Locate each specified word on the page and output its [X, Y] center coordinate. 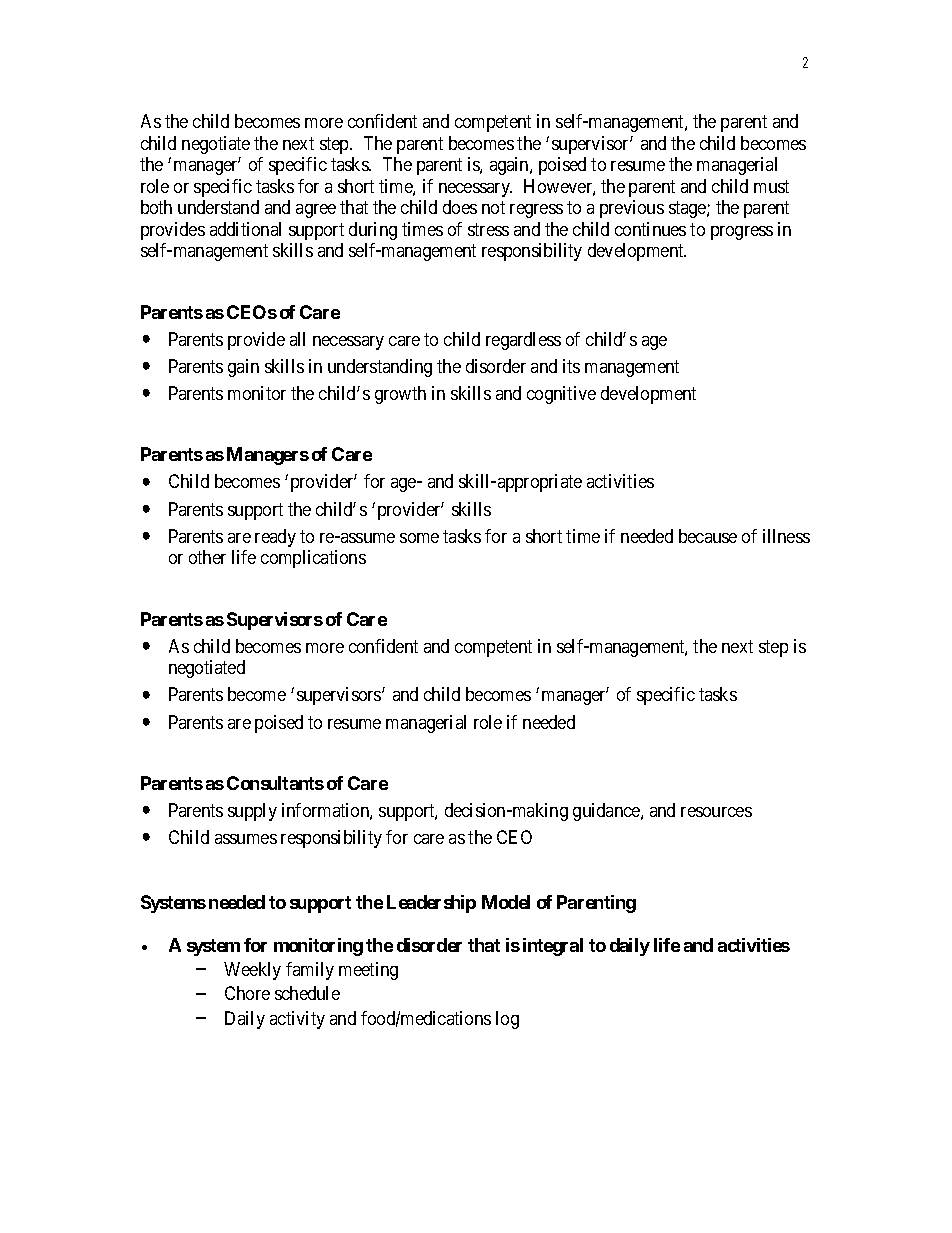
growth [400, 395]
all [297, 339]
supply [252, 812]
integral [553, 947]
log [507, 1020]
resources [716, 812]
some [419, 538]
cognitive [561, 395]
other [207, 557]
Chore [247, 993]
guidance [607, 812]
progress [742, 233]
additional [245, 229]
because [708, 536]
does [460, 207]
